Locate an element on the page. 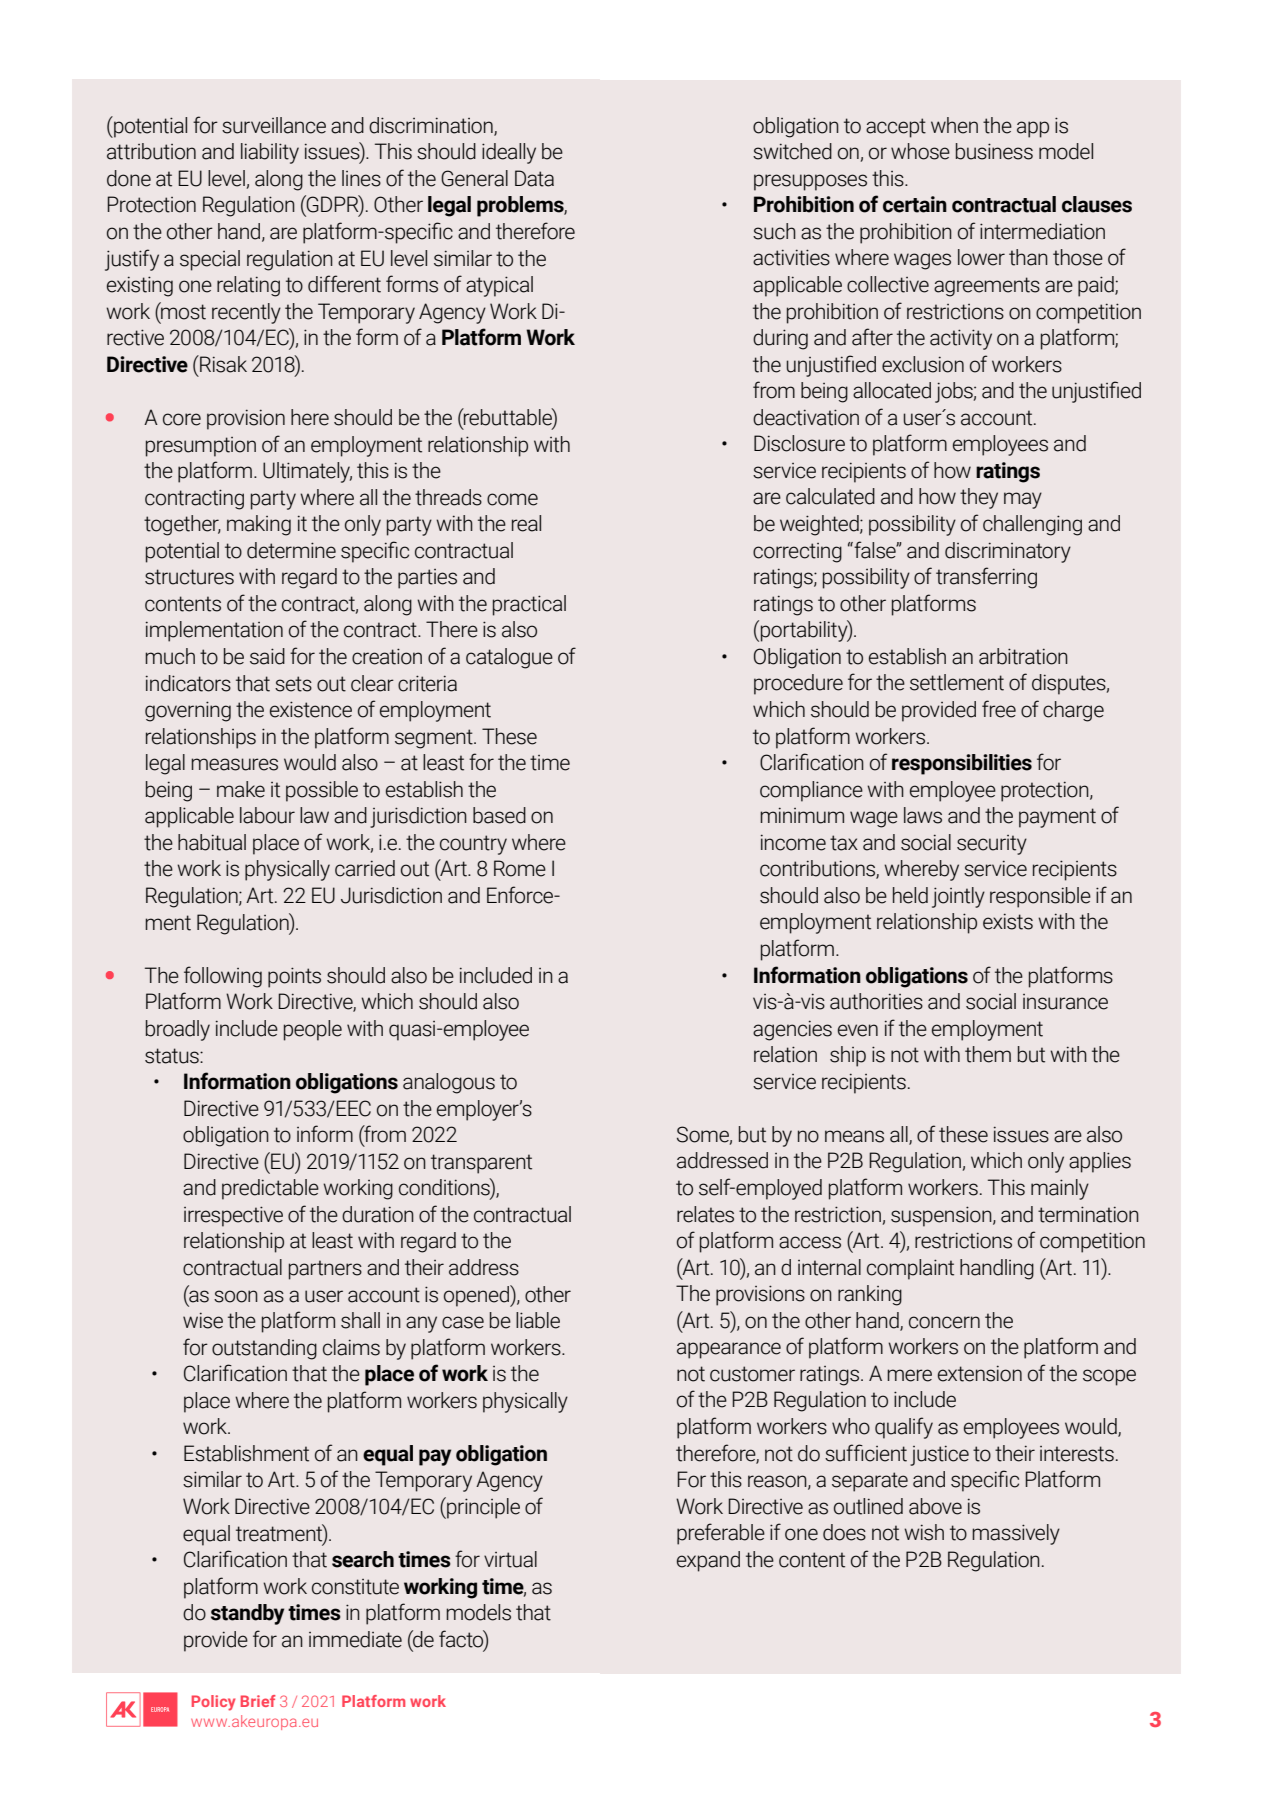 The width and height of the page is (1268, 1793). outstanding is located at coordinates (264, 1349).
